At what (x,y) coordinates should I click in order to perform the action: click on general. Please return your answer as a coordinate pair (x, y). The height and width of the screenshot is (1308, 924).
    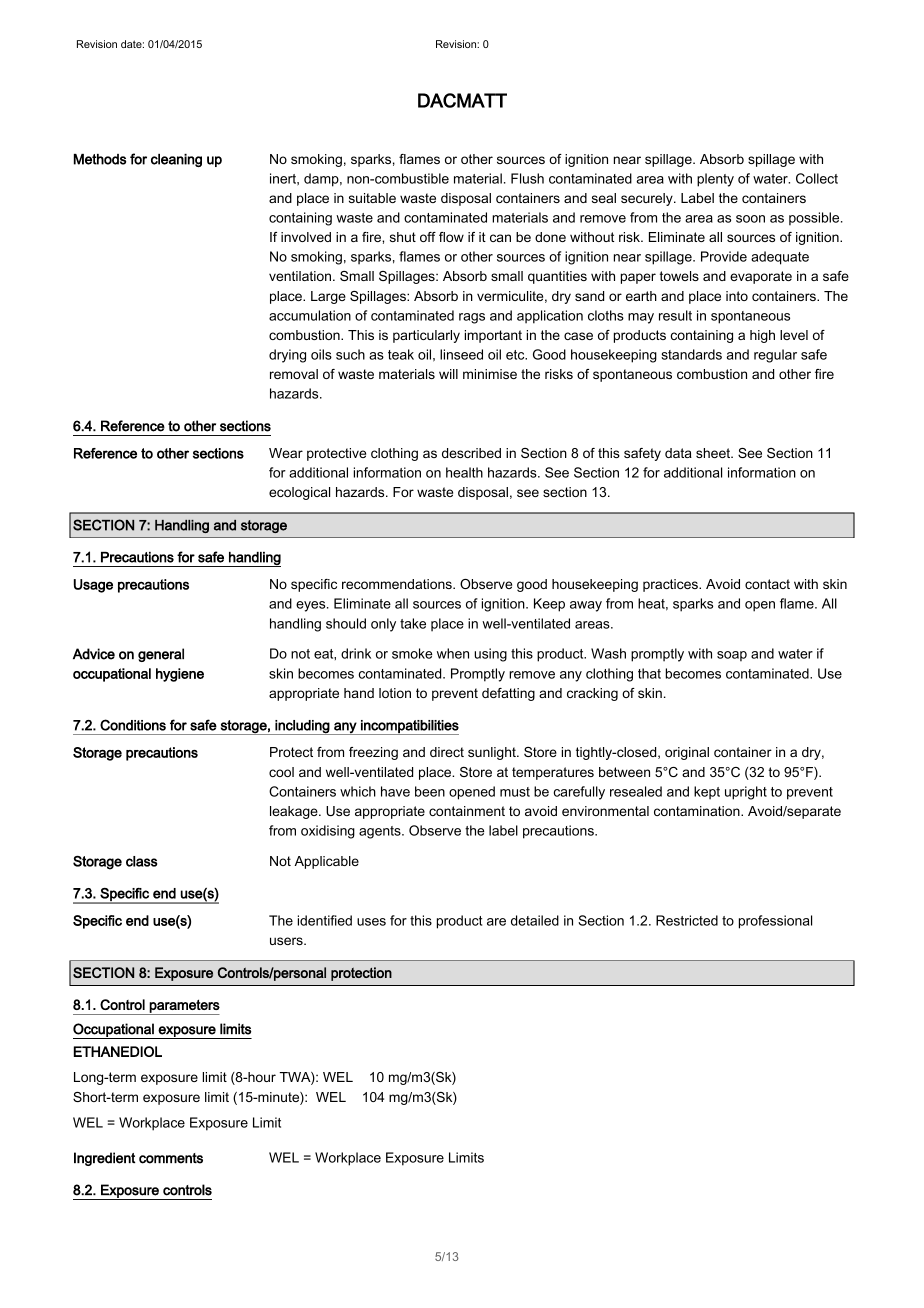
    Looking at the image, I should click on (161, 655).
